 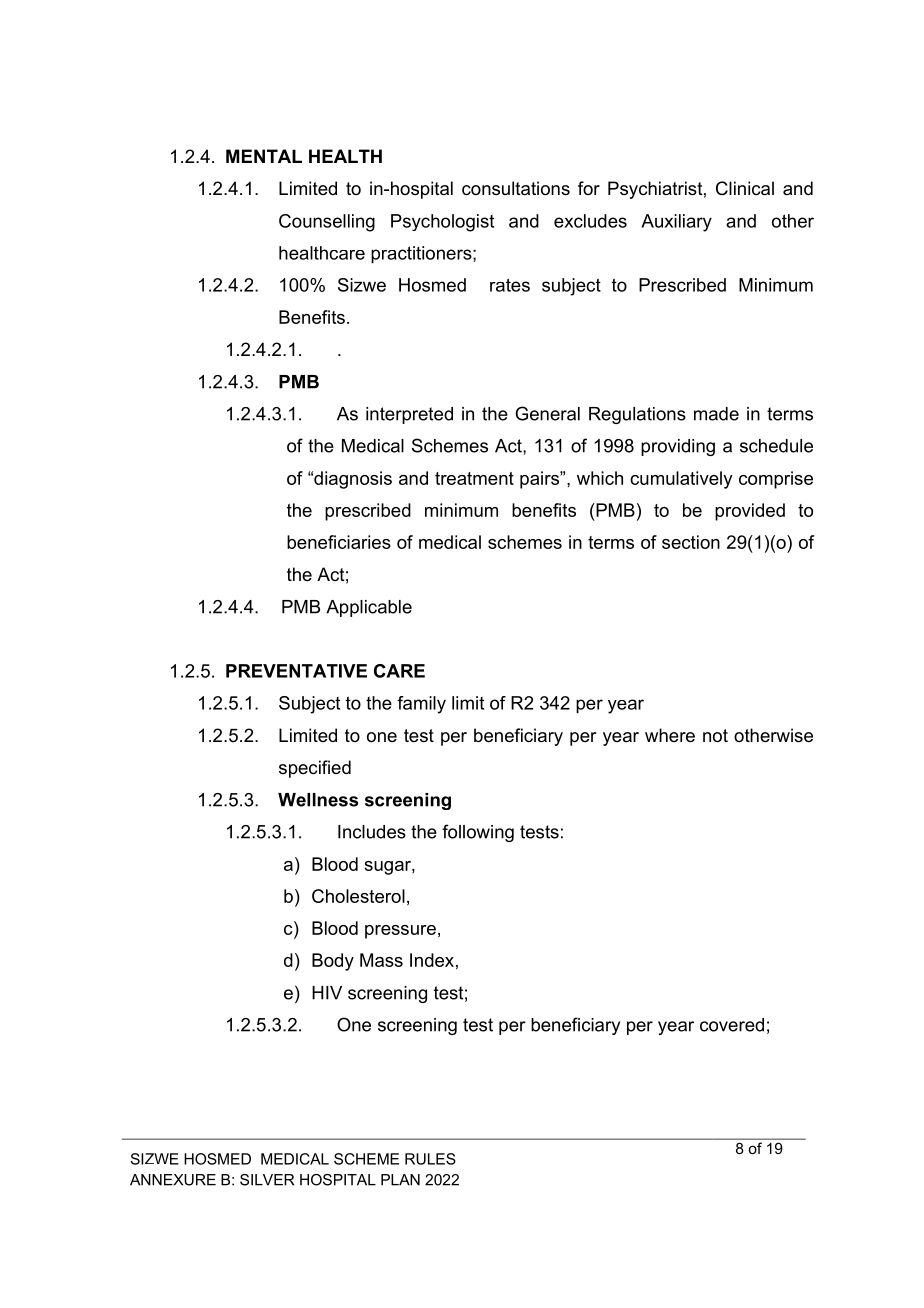 What do you see at coordinates (296, 671) in the document?
I see `PREVENTATIVE` at bounding box center [296, 671].
